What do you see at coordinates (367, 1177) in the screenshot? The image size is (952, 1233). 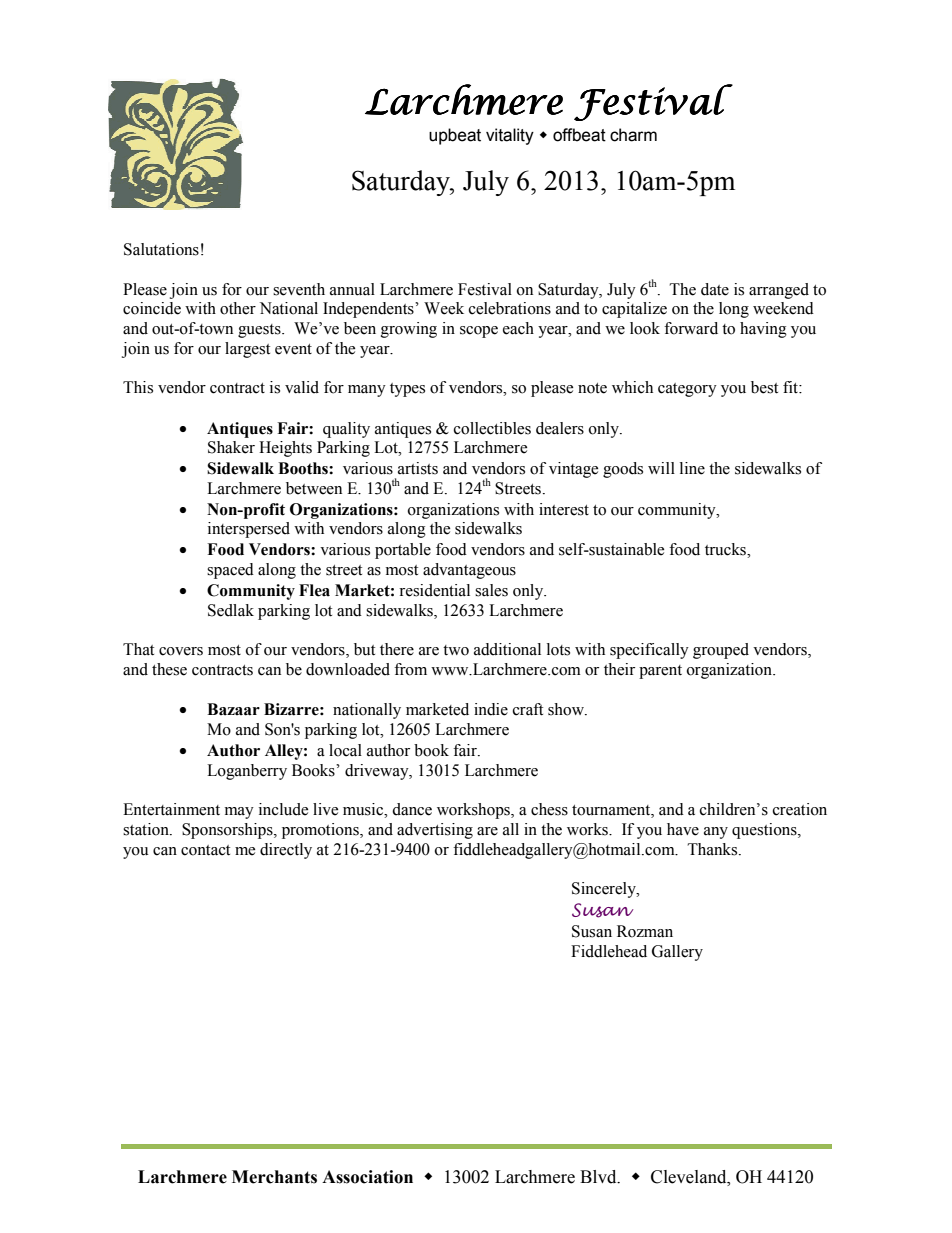 I see `Association` at bounding box center [367, 1177].
